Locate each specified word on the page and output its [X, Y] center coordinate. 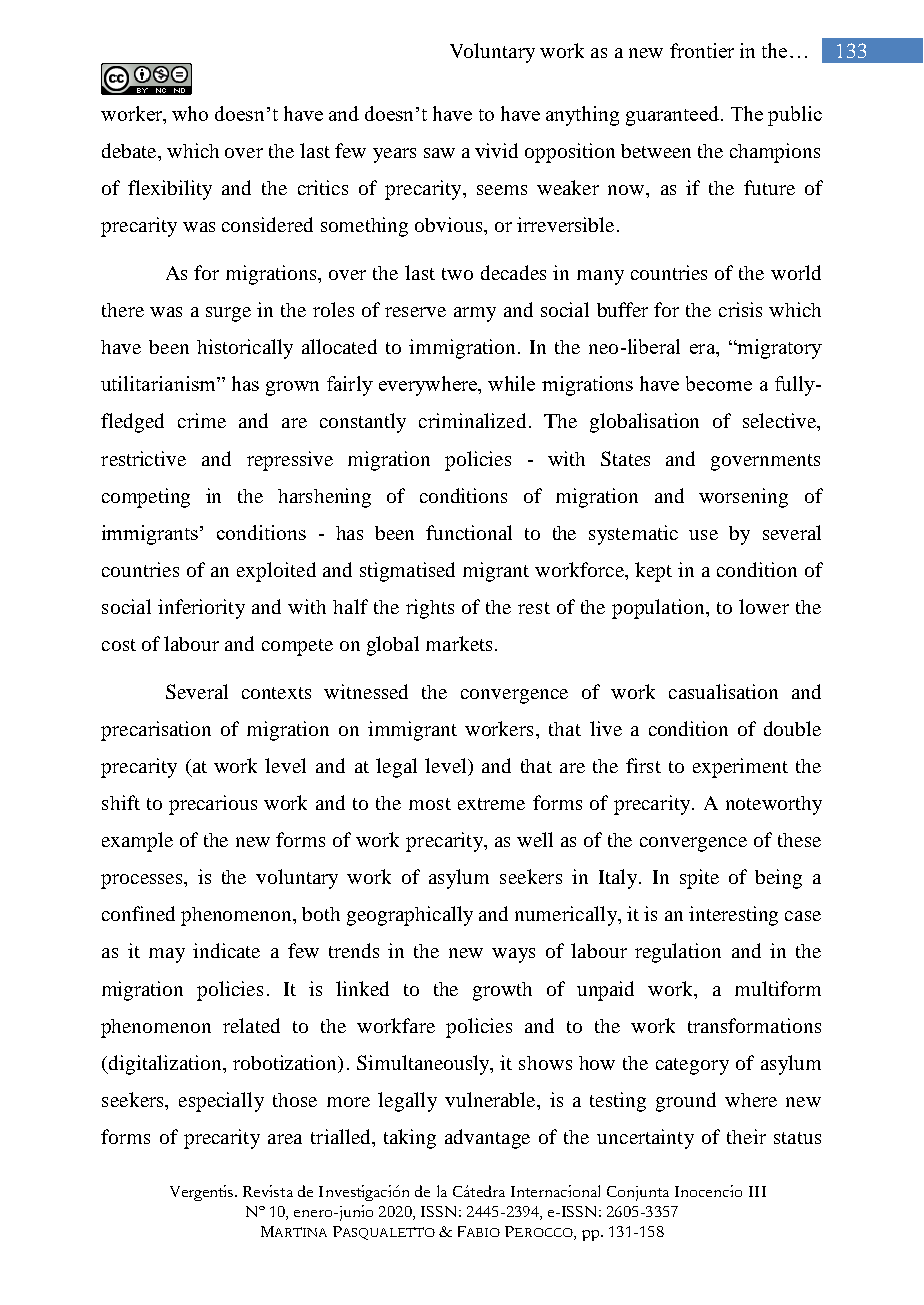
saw [439, 153]
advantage [487, 1139]
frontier [702, 50]
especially [221, 1102]
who [190, 113]
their [746, 1136]
